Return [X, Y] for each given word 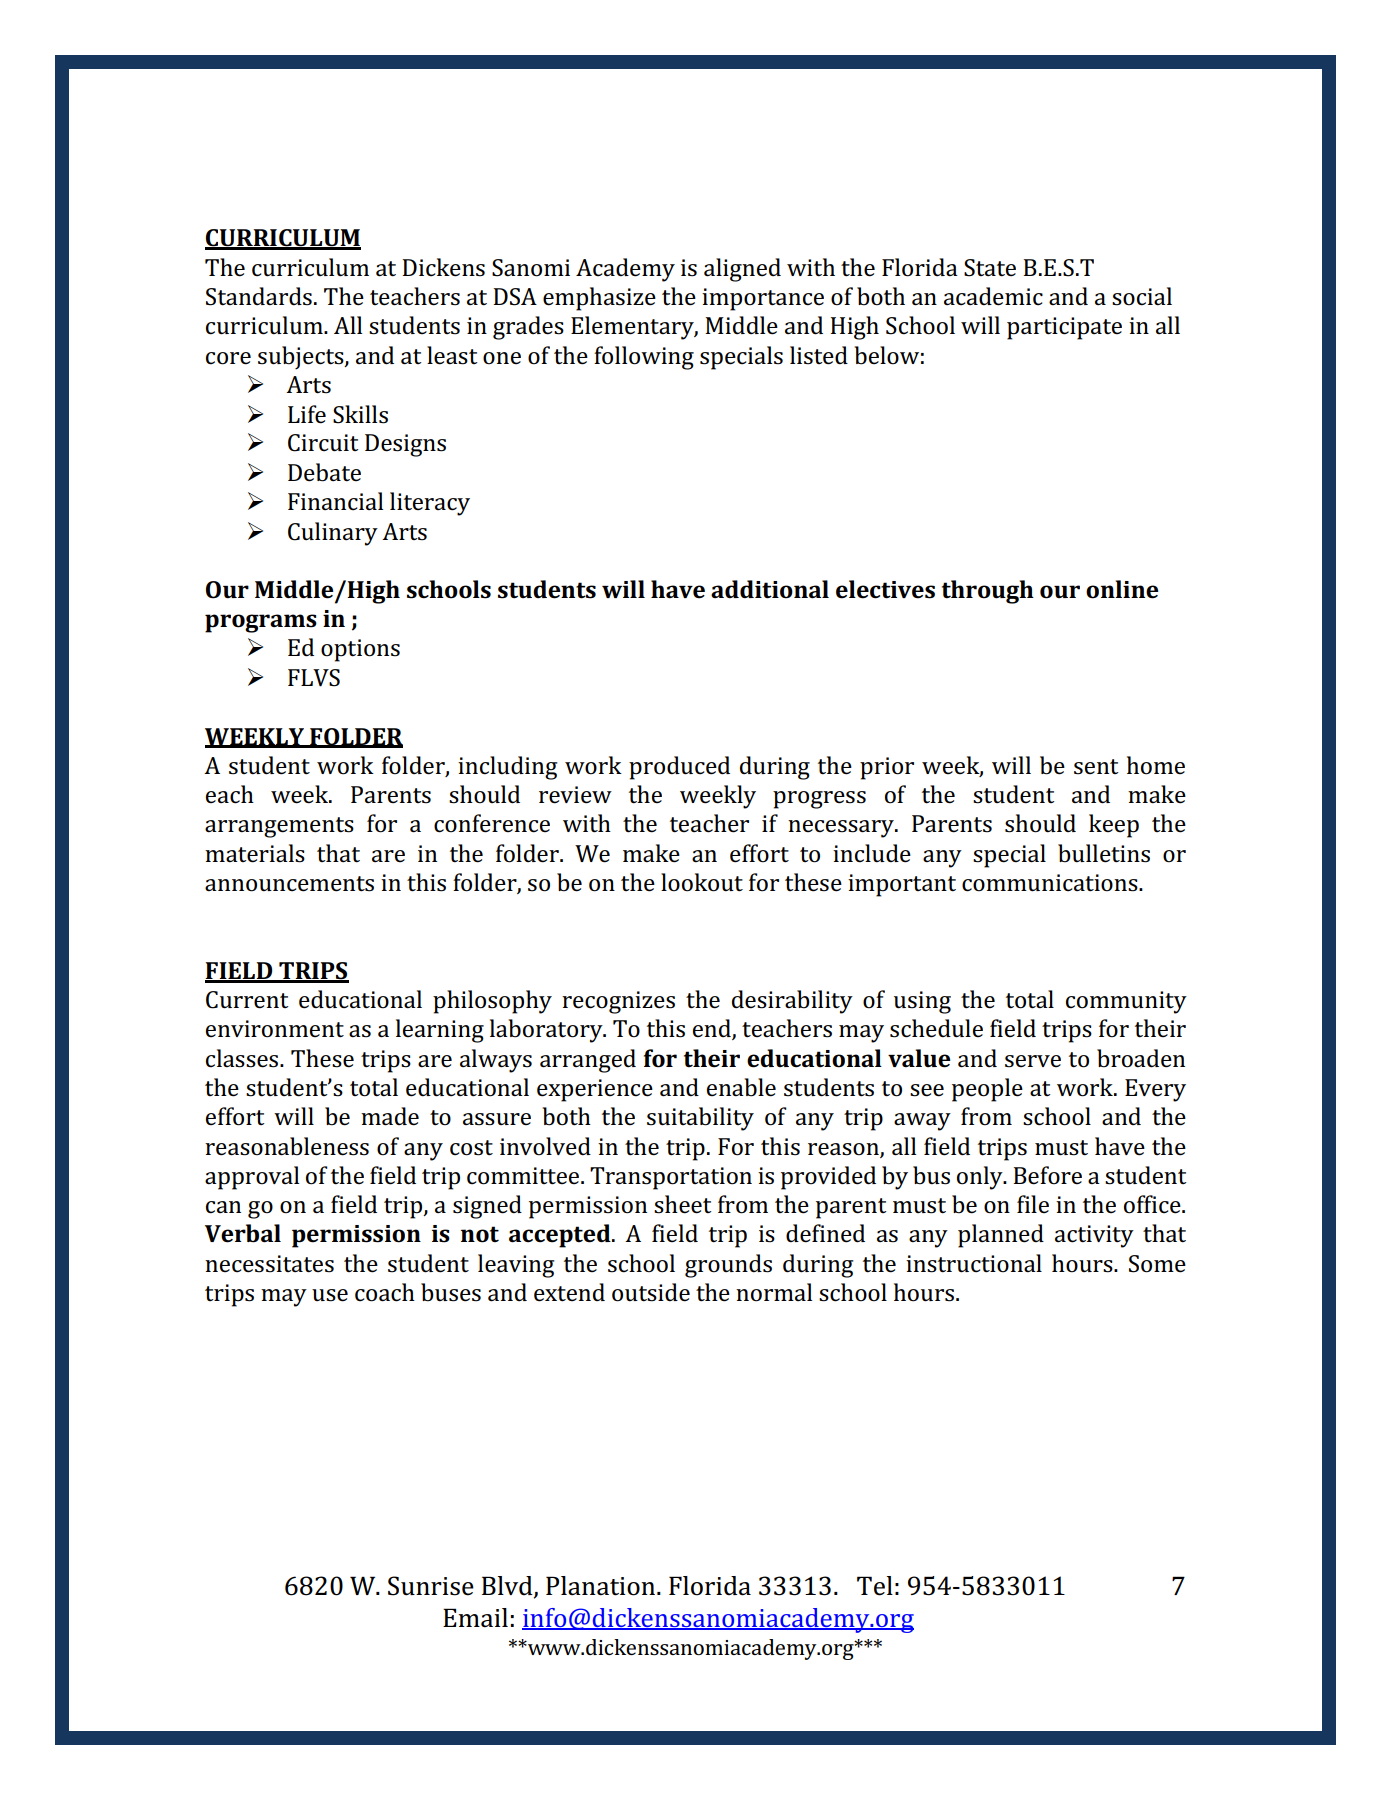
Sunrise [431, 1586]
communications [1051, 883]
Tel [875, 1586]
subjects [302, 358]
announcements [289, 884]
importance [763, 299]
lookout [702, 882]
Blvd [508, 1586]
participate [1064, 328]
